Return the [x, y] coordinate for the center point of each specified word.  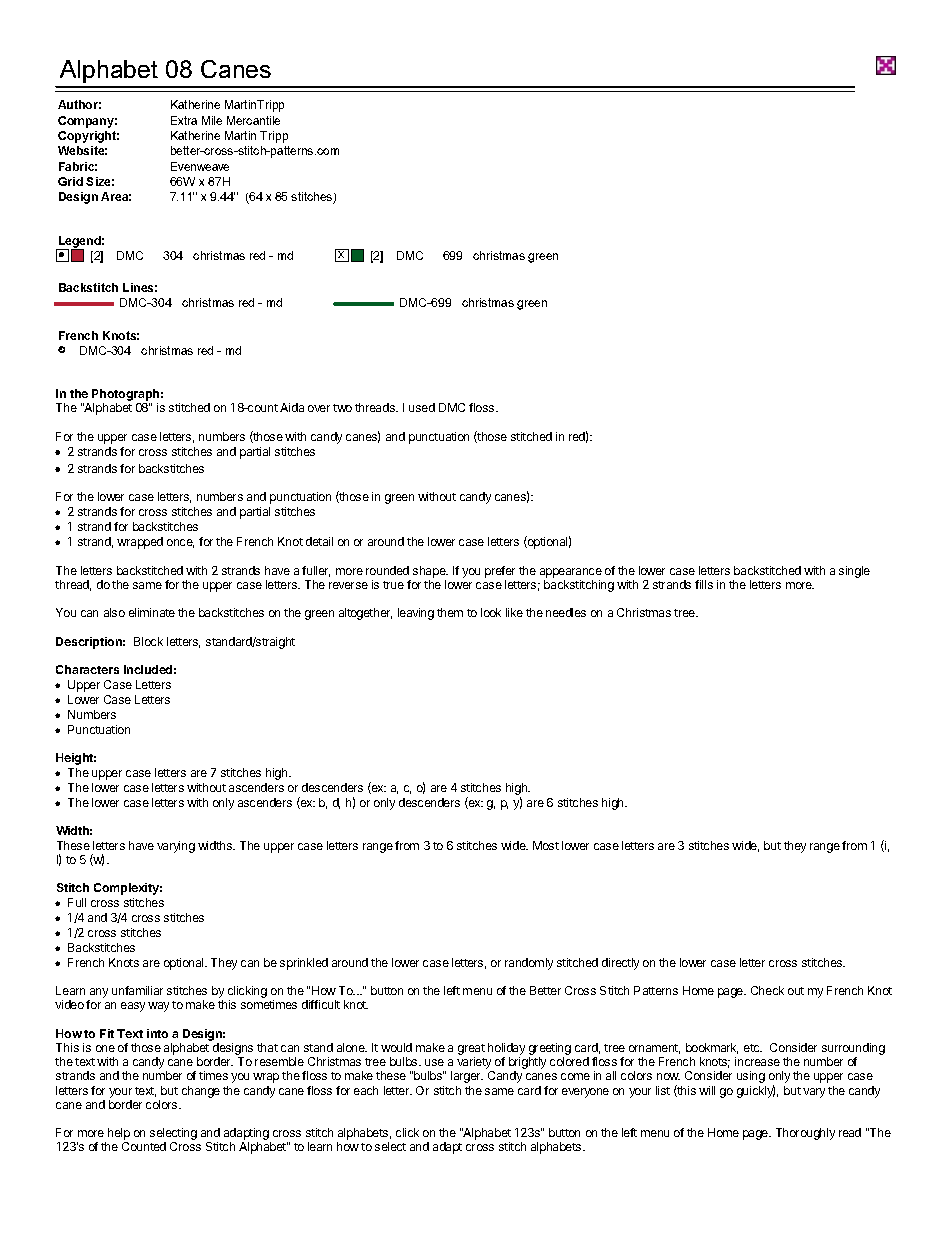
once [180, 543]
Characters [87, 669]
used [422, 407]
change [201, 1092]
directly [620, 964]
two [342, 408]
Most [546, 845]
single [854, 572]
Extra [184, 120]
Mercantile [253, 120]
